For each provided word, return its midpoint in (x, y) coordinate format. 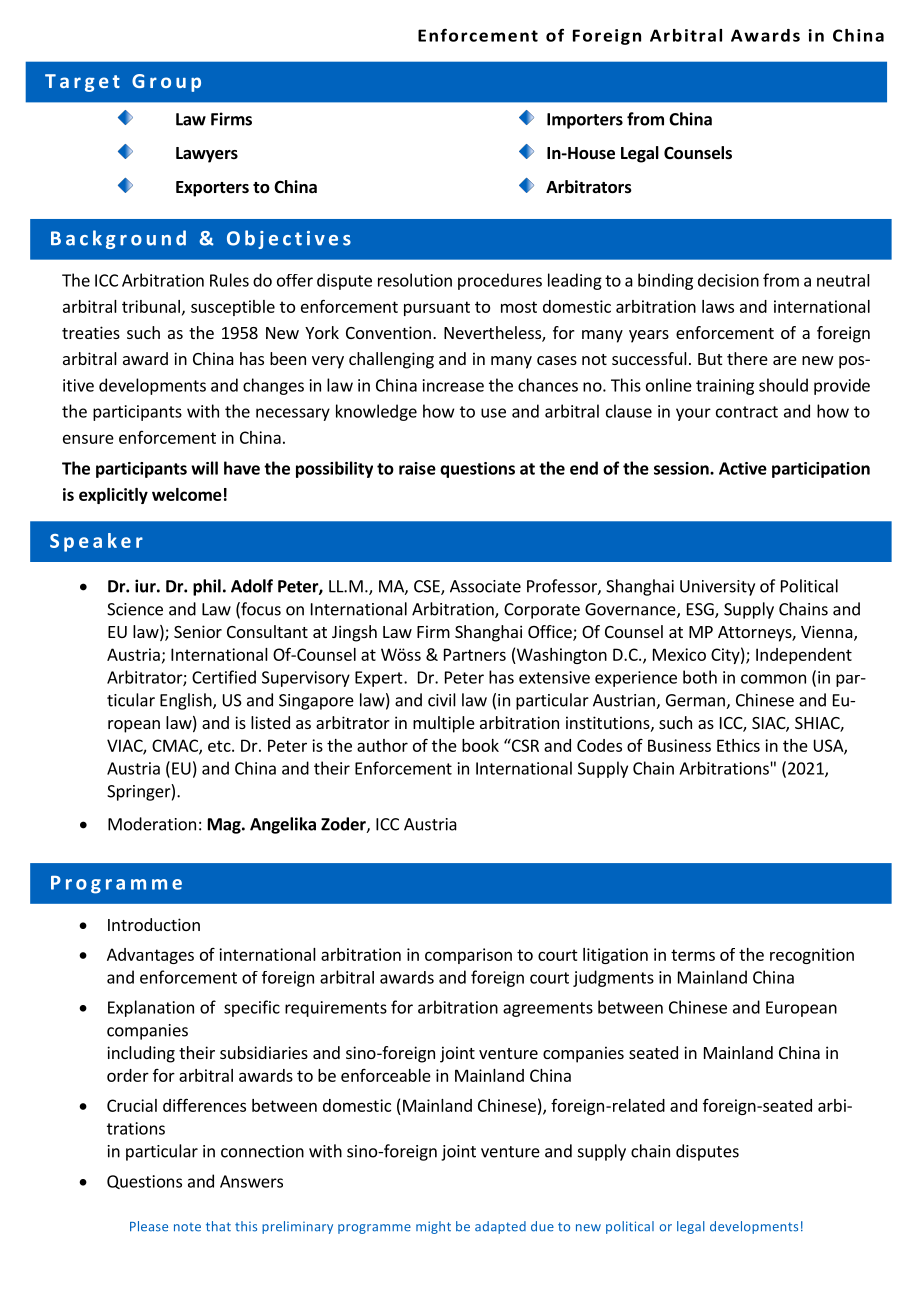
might (433, 1227)
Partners (475, 654)
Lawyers (207, 155)
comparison (468, 956)
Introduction (154, 924)
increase (453, 385)
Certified (224, 677)
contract (747, 412)
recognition (812, 956)
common (773, 679)
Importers (585, 121)
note (187, 1227)
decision (728, 280)
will (204, 468)
